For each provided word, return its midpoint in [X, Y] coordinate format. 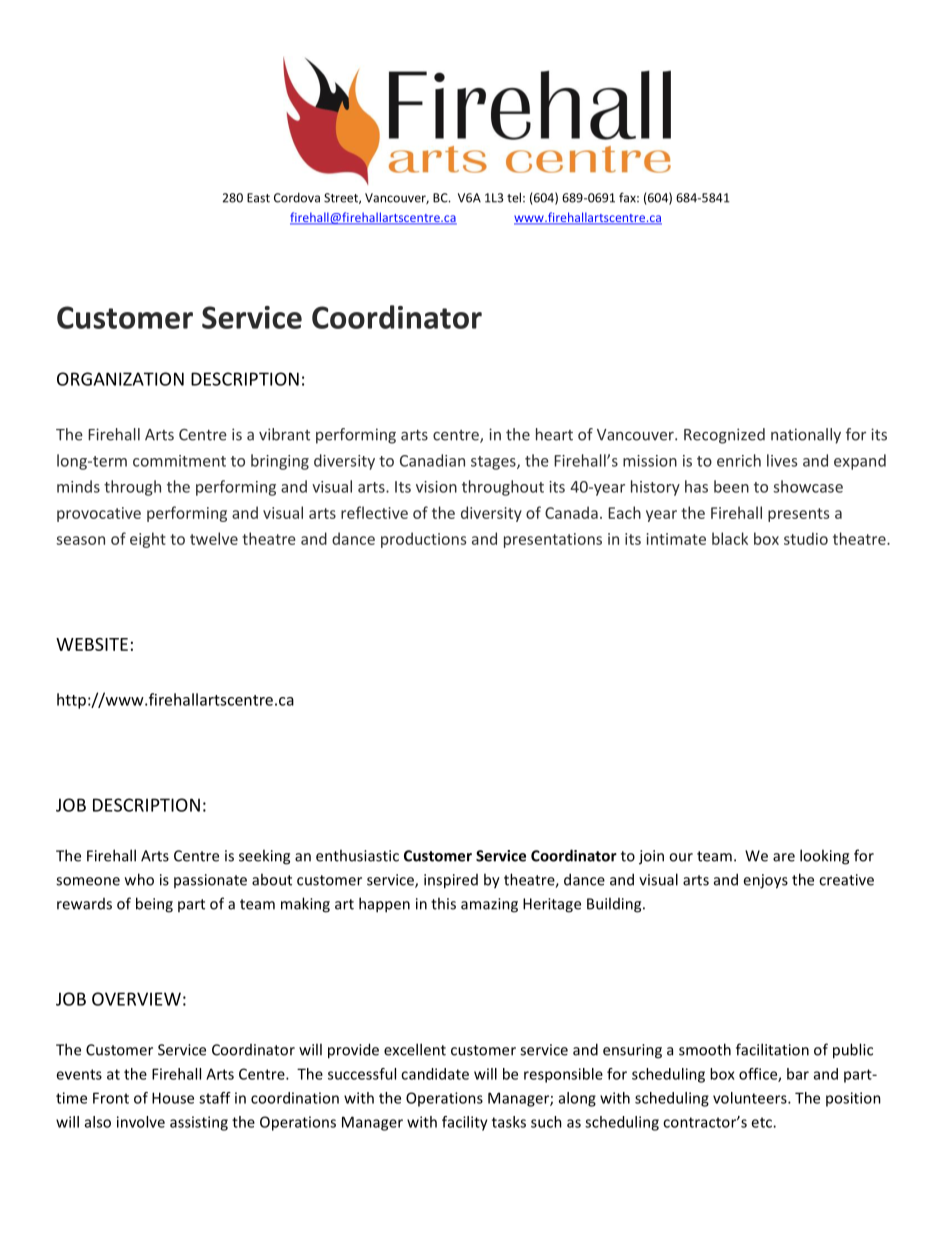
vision [436, 487]
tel [514, 197]
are [784, 857]
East [258, 198]
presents [798, 515]
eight [148, 540]
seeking [264, 857]
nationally [806, 436]
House [173, 1098]
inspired [451, 881]
